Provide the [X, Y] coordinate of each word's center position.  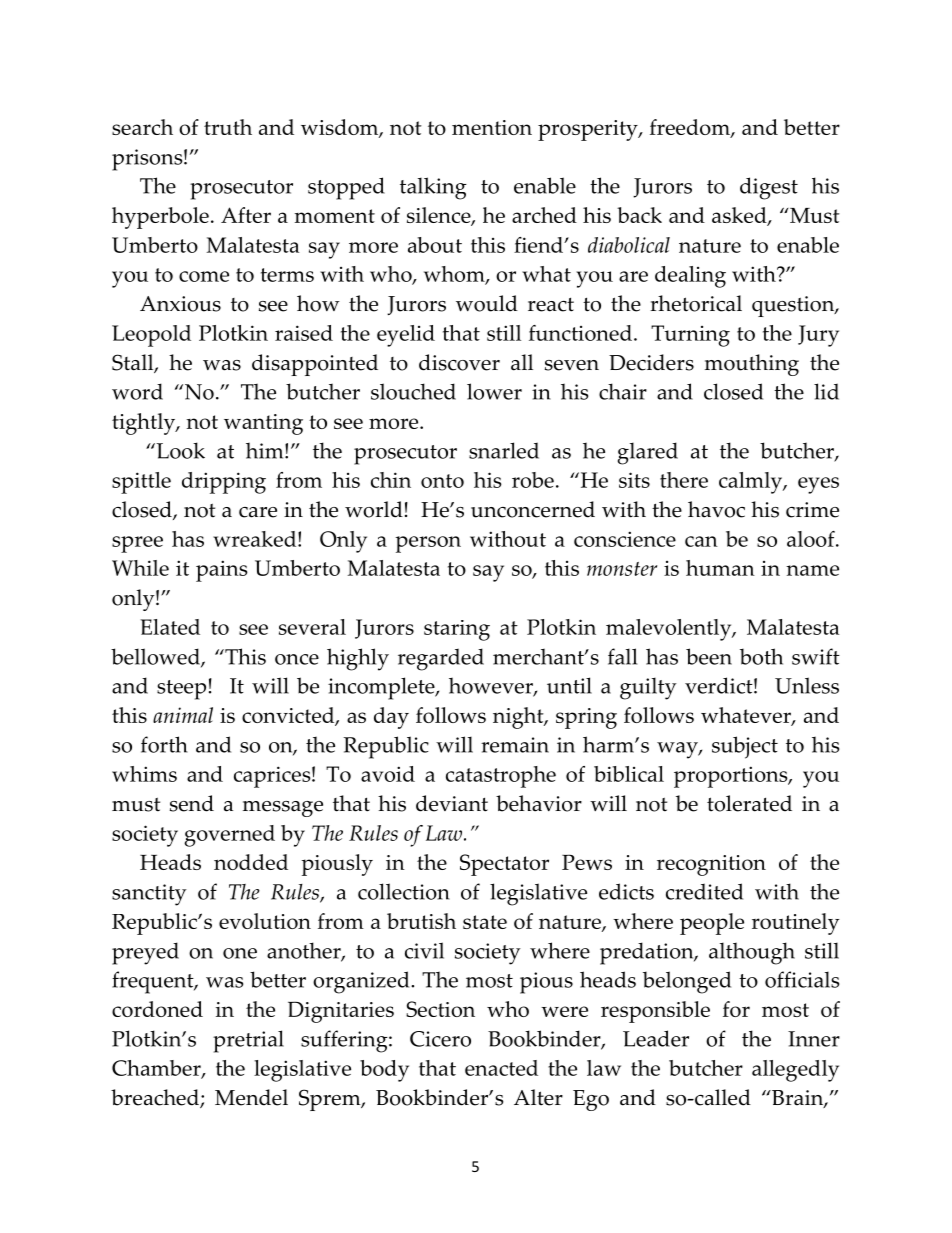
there [684, 480]
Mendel [251, 1097]
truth [228, 127]
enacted [501, 1068]
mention [492, 127]
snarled [504, 450]
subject [745, 747]
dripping [224, 483]
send [192, 803]
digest [769, 188]
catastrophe [501, 777]
